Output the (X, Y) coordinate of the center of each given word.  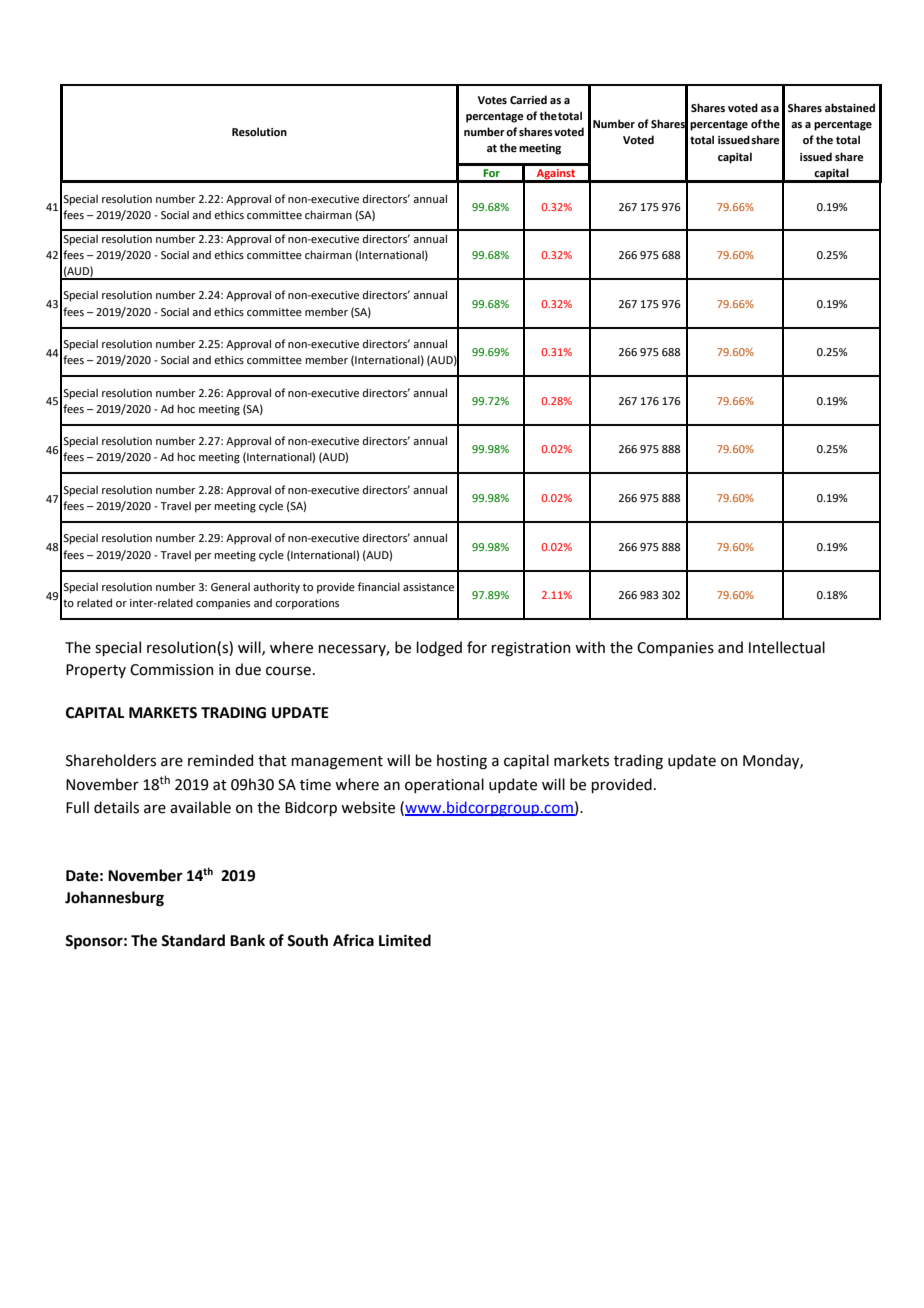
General (230, 586)
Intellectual (787, 647)
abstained (850, 107)
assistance (428, 587)
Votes (492, 100)
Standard (193, 940)
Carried (528, 99)
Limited (405, 940)
